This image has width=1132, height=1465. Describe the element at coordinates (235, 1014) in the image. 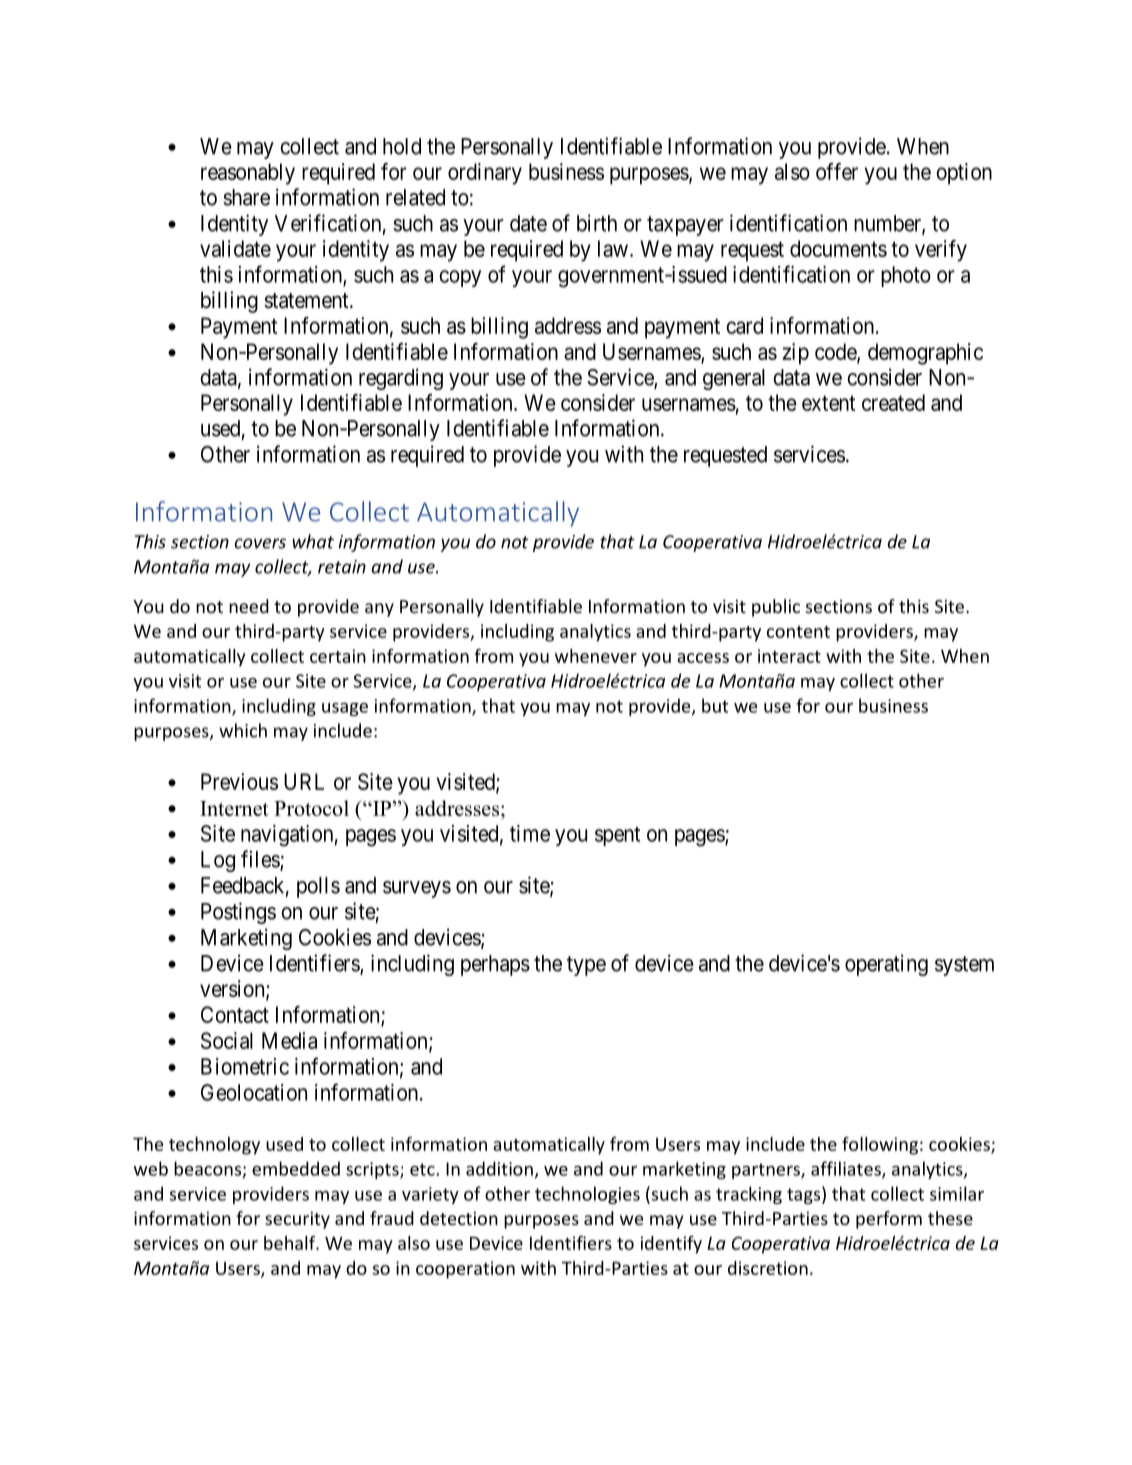

I see `Contact` at that location.
